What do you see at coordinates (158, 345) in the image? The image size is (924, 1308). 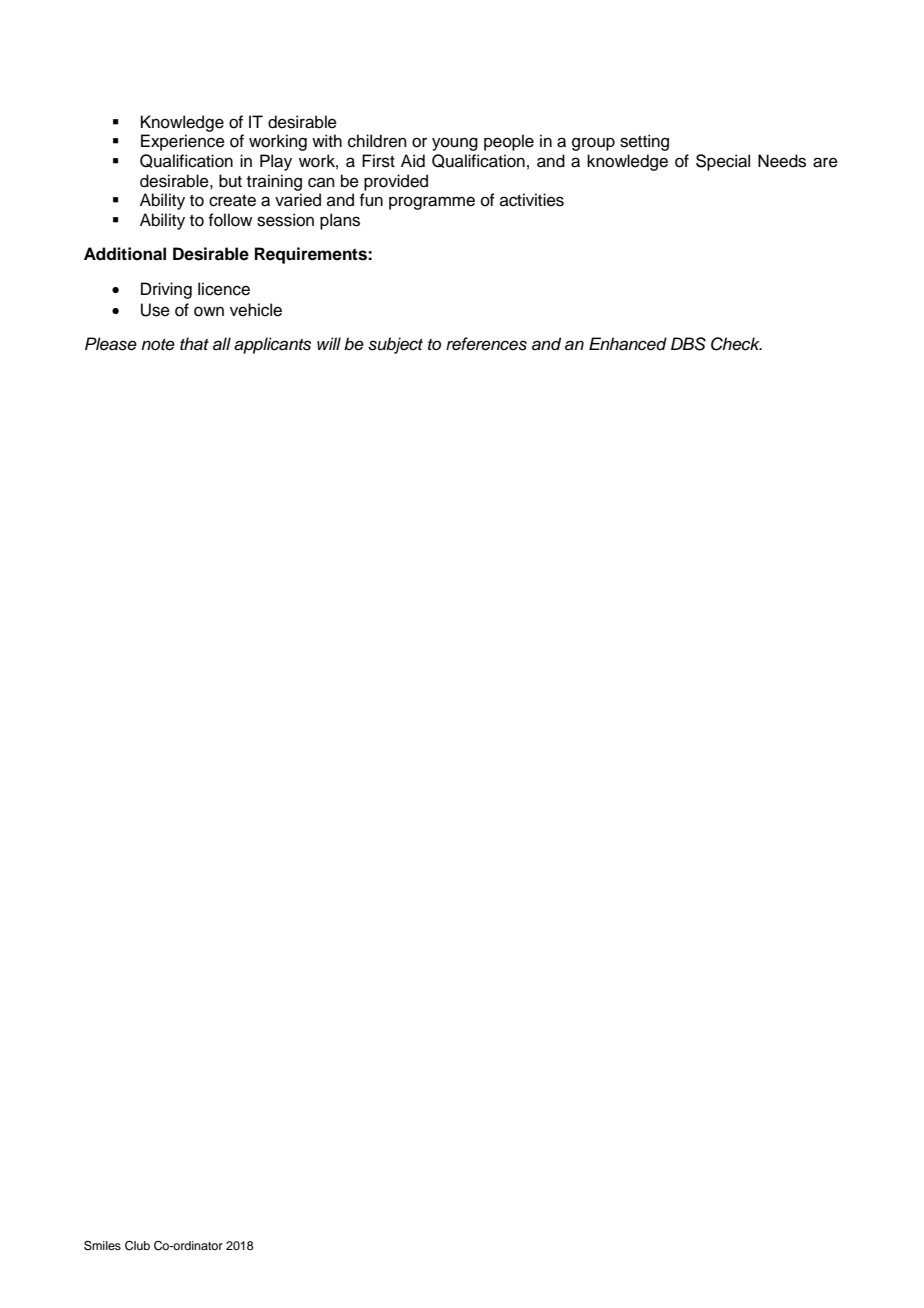 I see `note` at bounding box center [158, 345].
